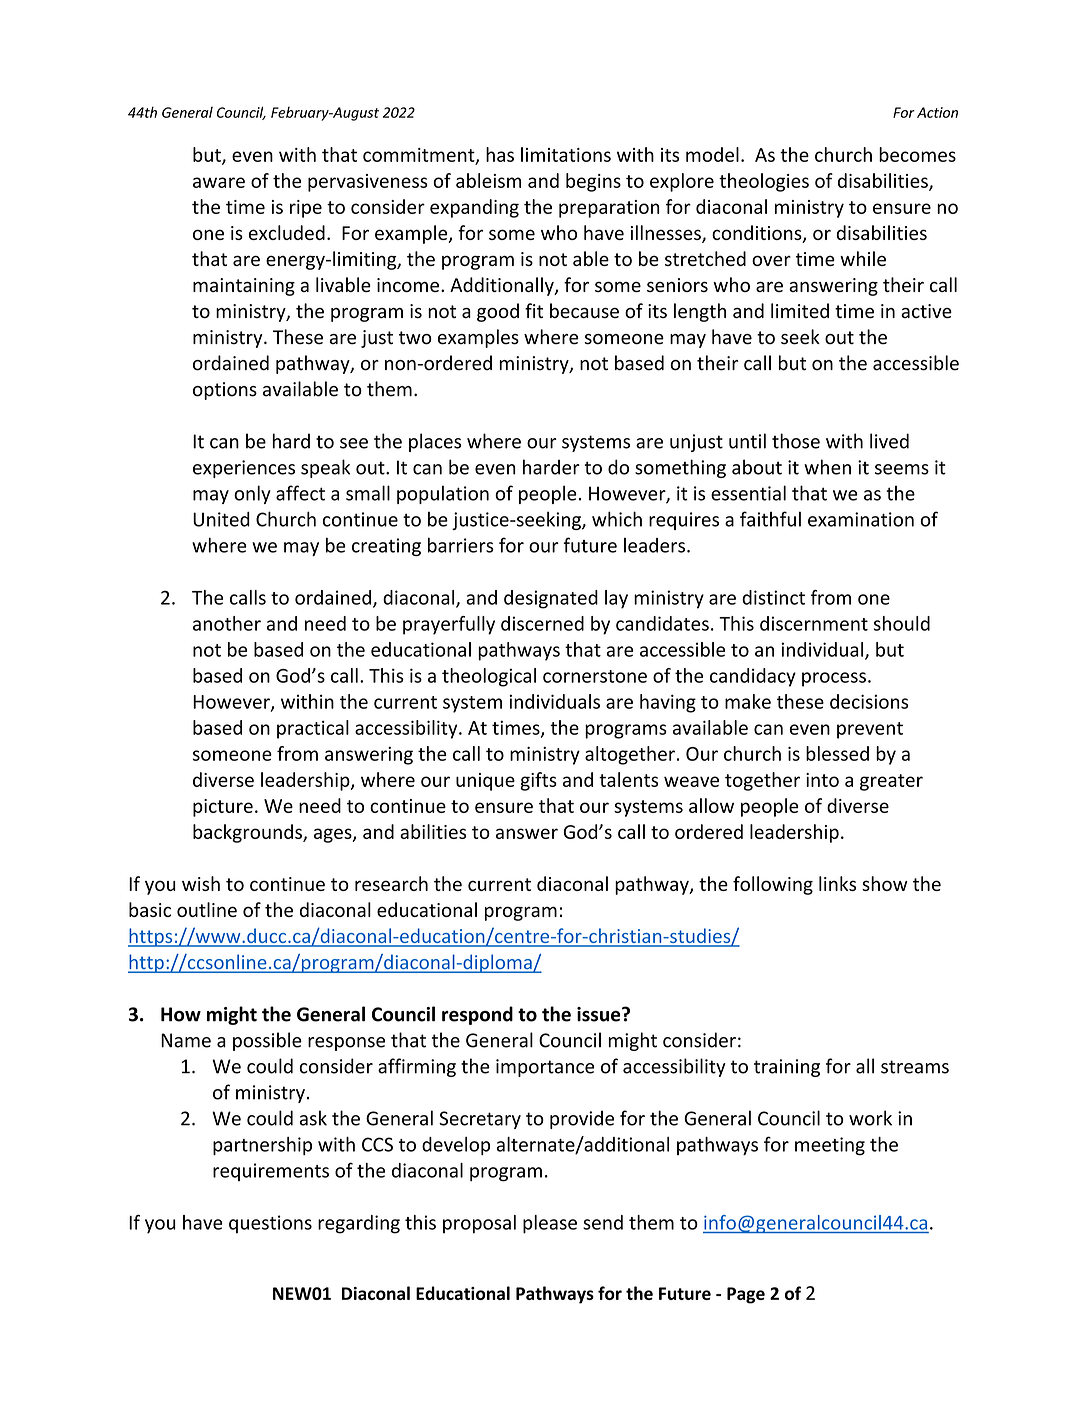 The image size is (1088, 1408). What do you see at coordinates (477, 1015) in the page?
I see `respond` at bounding box center [477, 1015].
